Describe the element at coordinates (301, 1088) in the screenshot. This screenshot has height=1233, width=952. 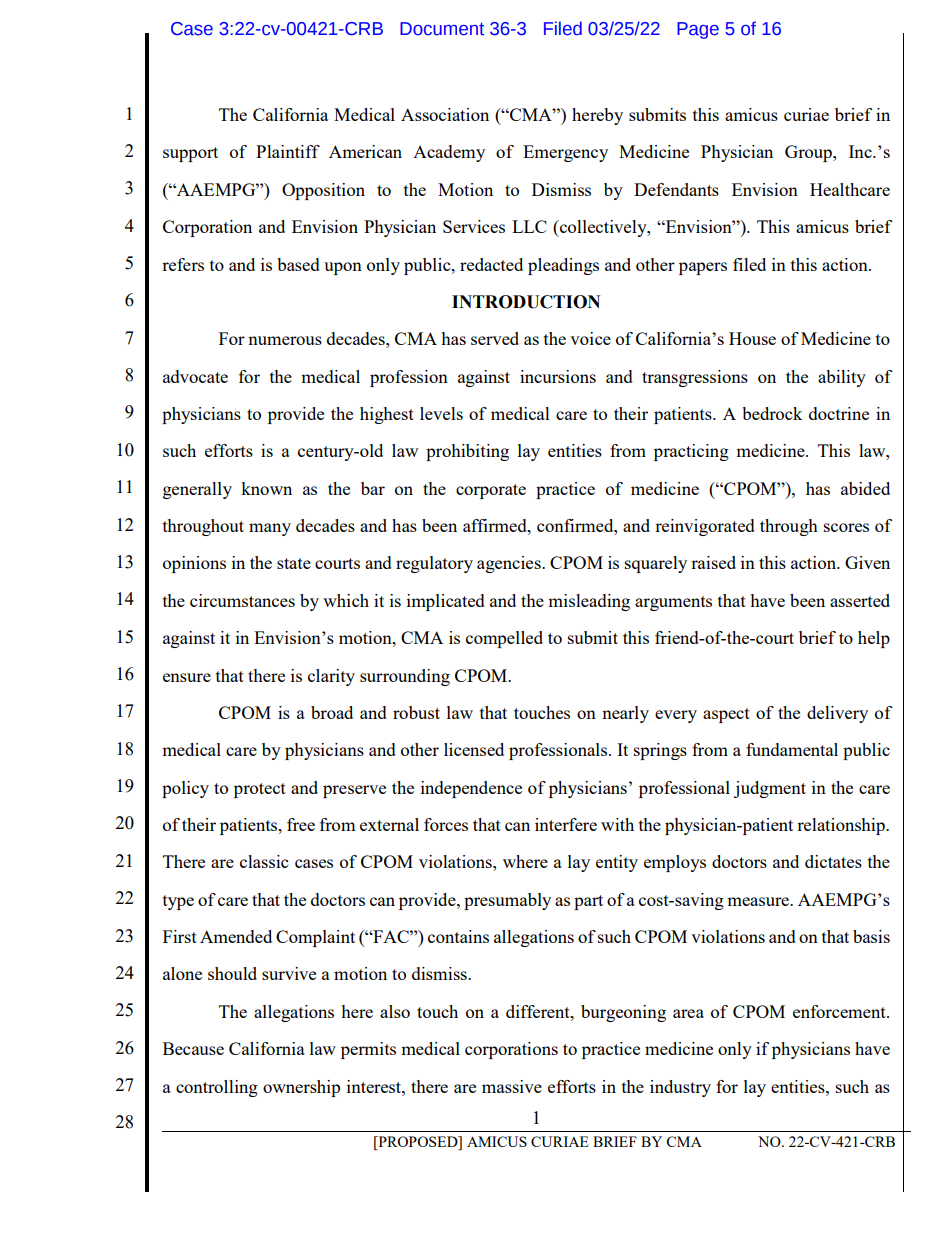
I see `ownership` at that location.
